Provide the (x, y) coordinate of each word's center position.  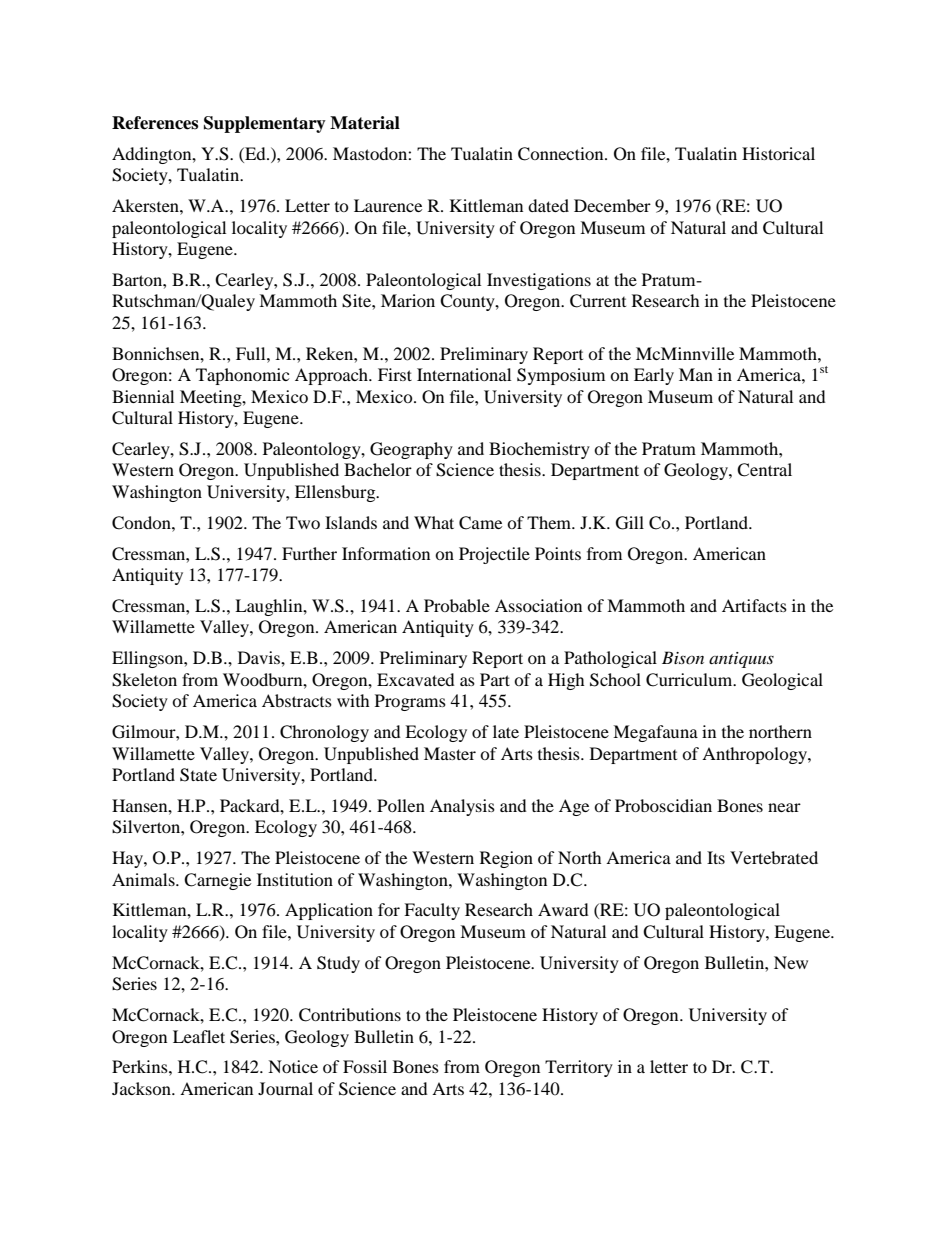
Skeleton (144, 680)
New (791, 962)
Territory (579, 1068)
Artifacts (754, 605)
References (155, 123)
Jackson (142, 1088)
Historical (778, 153)
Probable (457, 605)
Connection (562, 154)
